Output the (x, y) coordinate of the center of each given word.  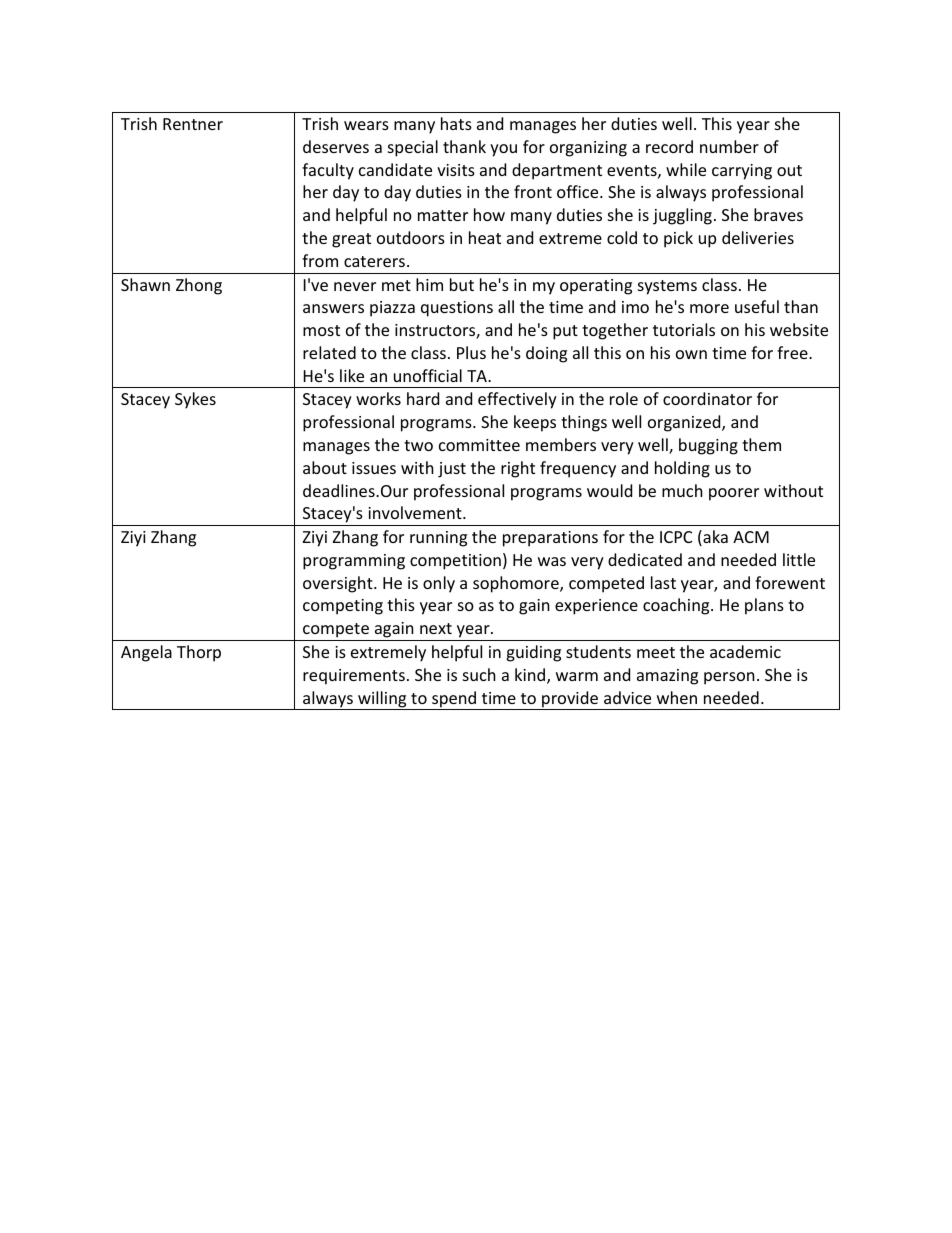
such (479, 674)
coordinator (707, 398)
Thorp (199, 653)
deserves (336, 146)
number (729, 146)
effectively (517, 400)
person (729, 678)
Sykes (195, 400)
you (503, 150)
